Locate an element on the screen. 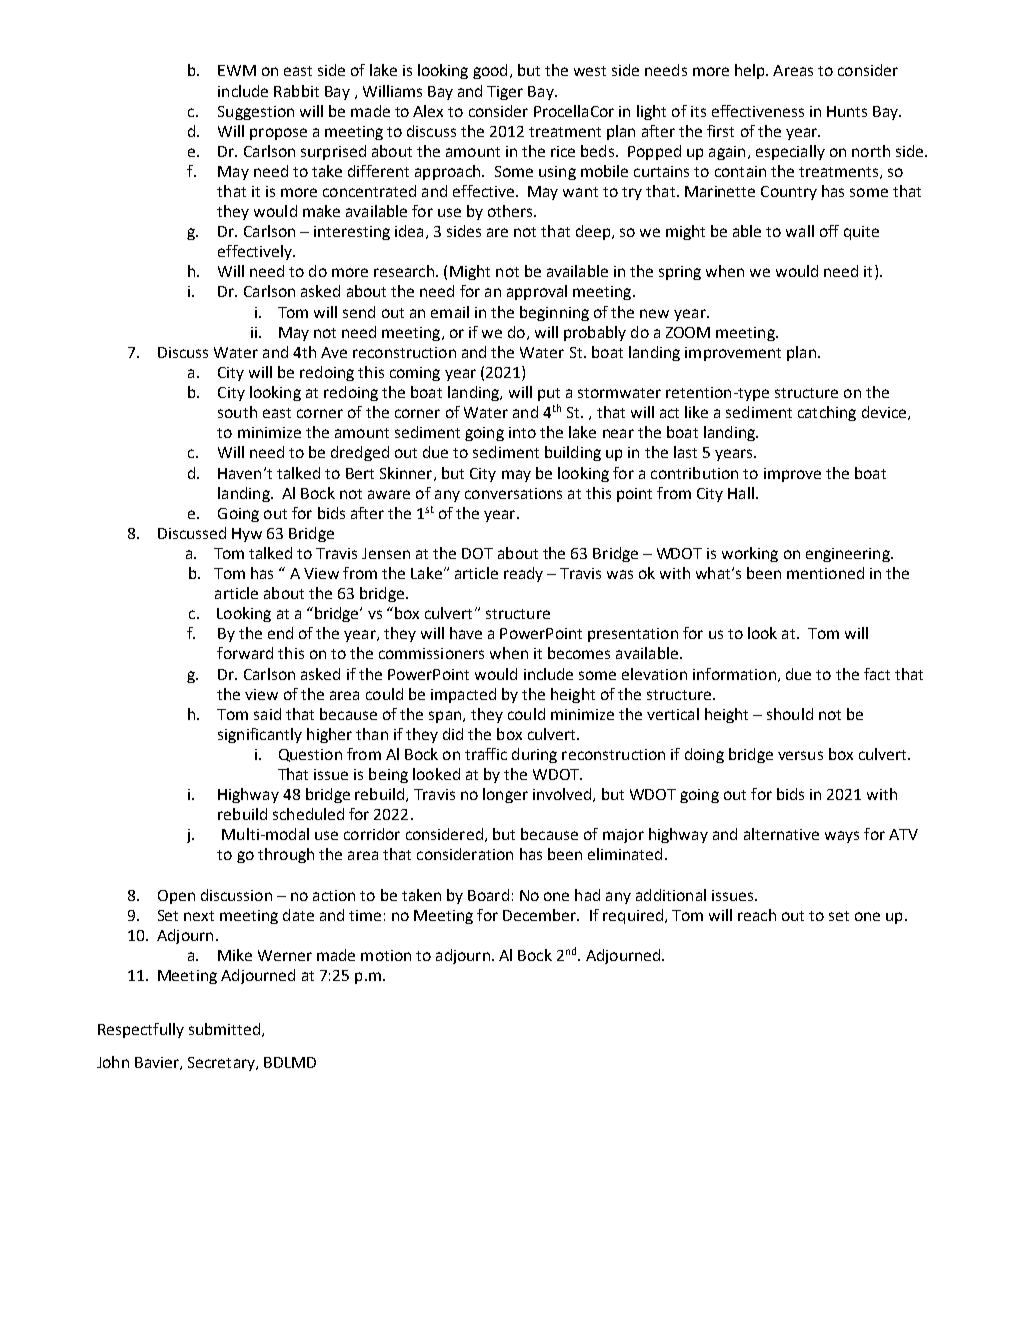  Tiger is located at coordinates (505, 93).
